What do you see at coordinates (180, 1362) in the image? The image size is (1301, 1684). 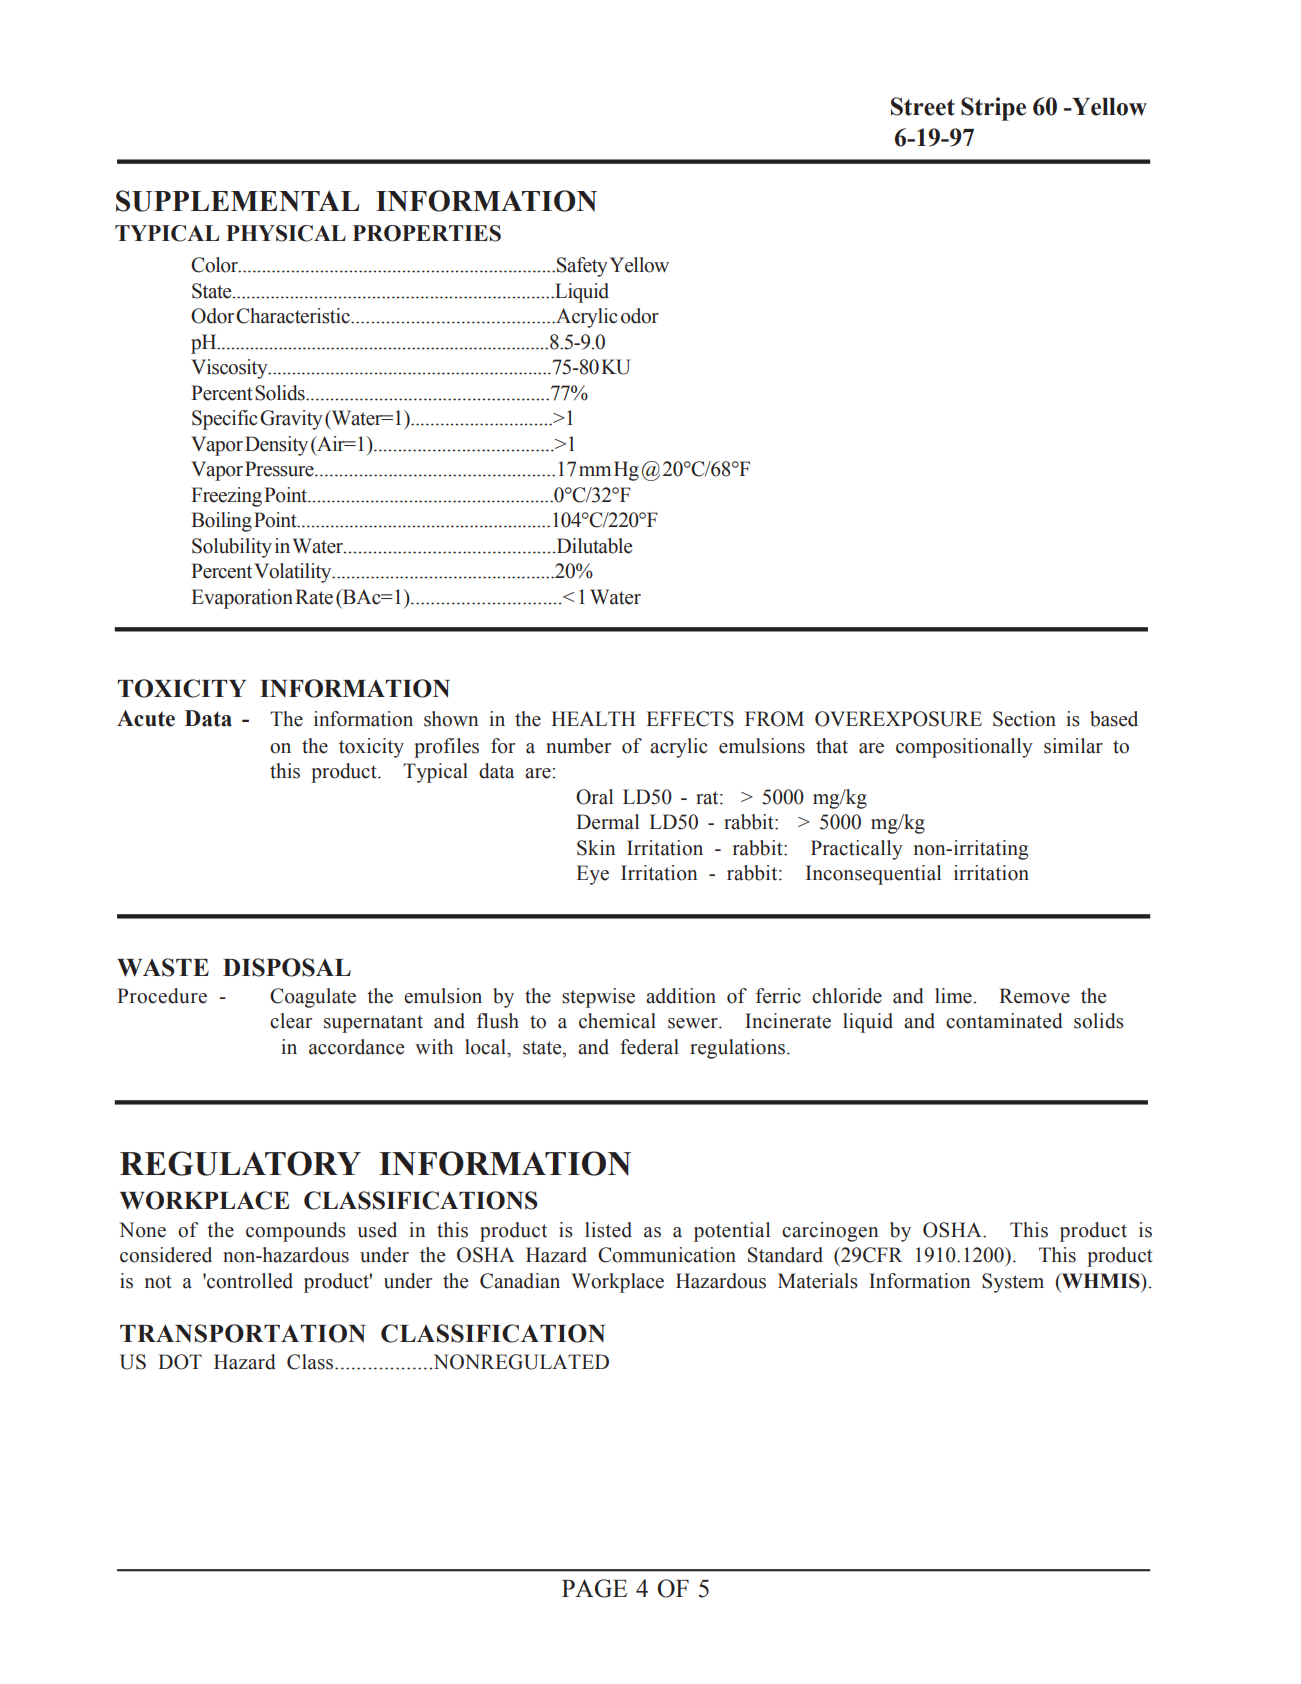 I see `DOT` at bounding box center [180, 1362].
